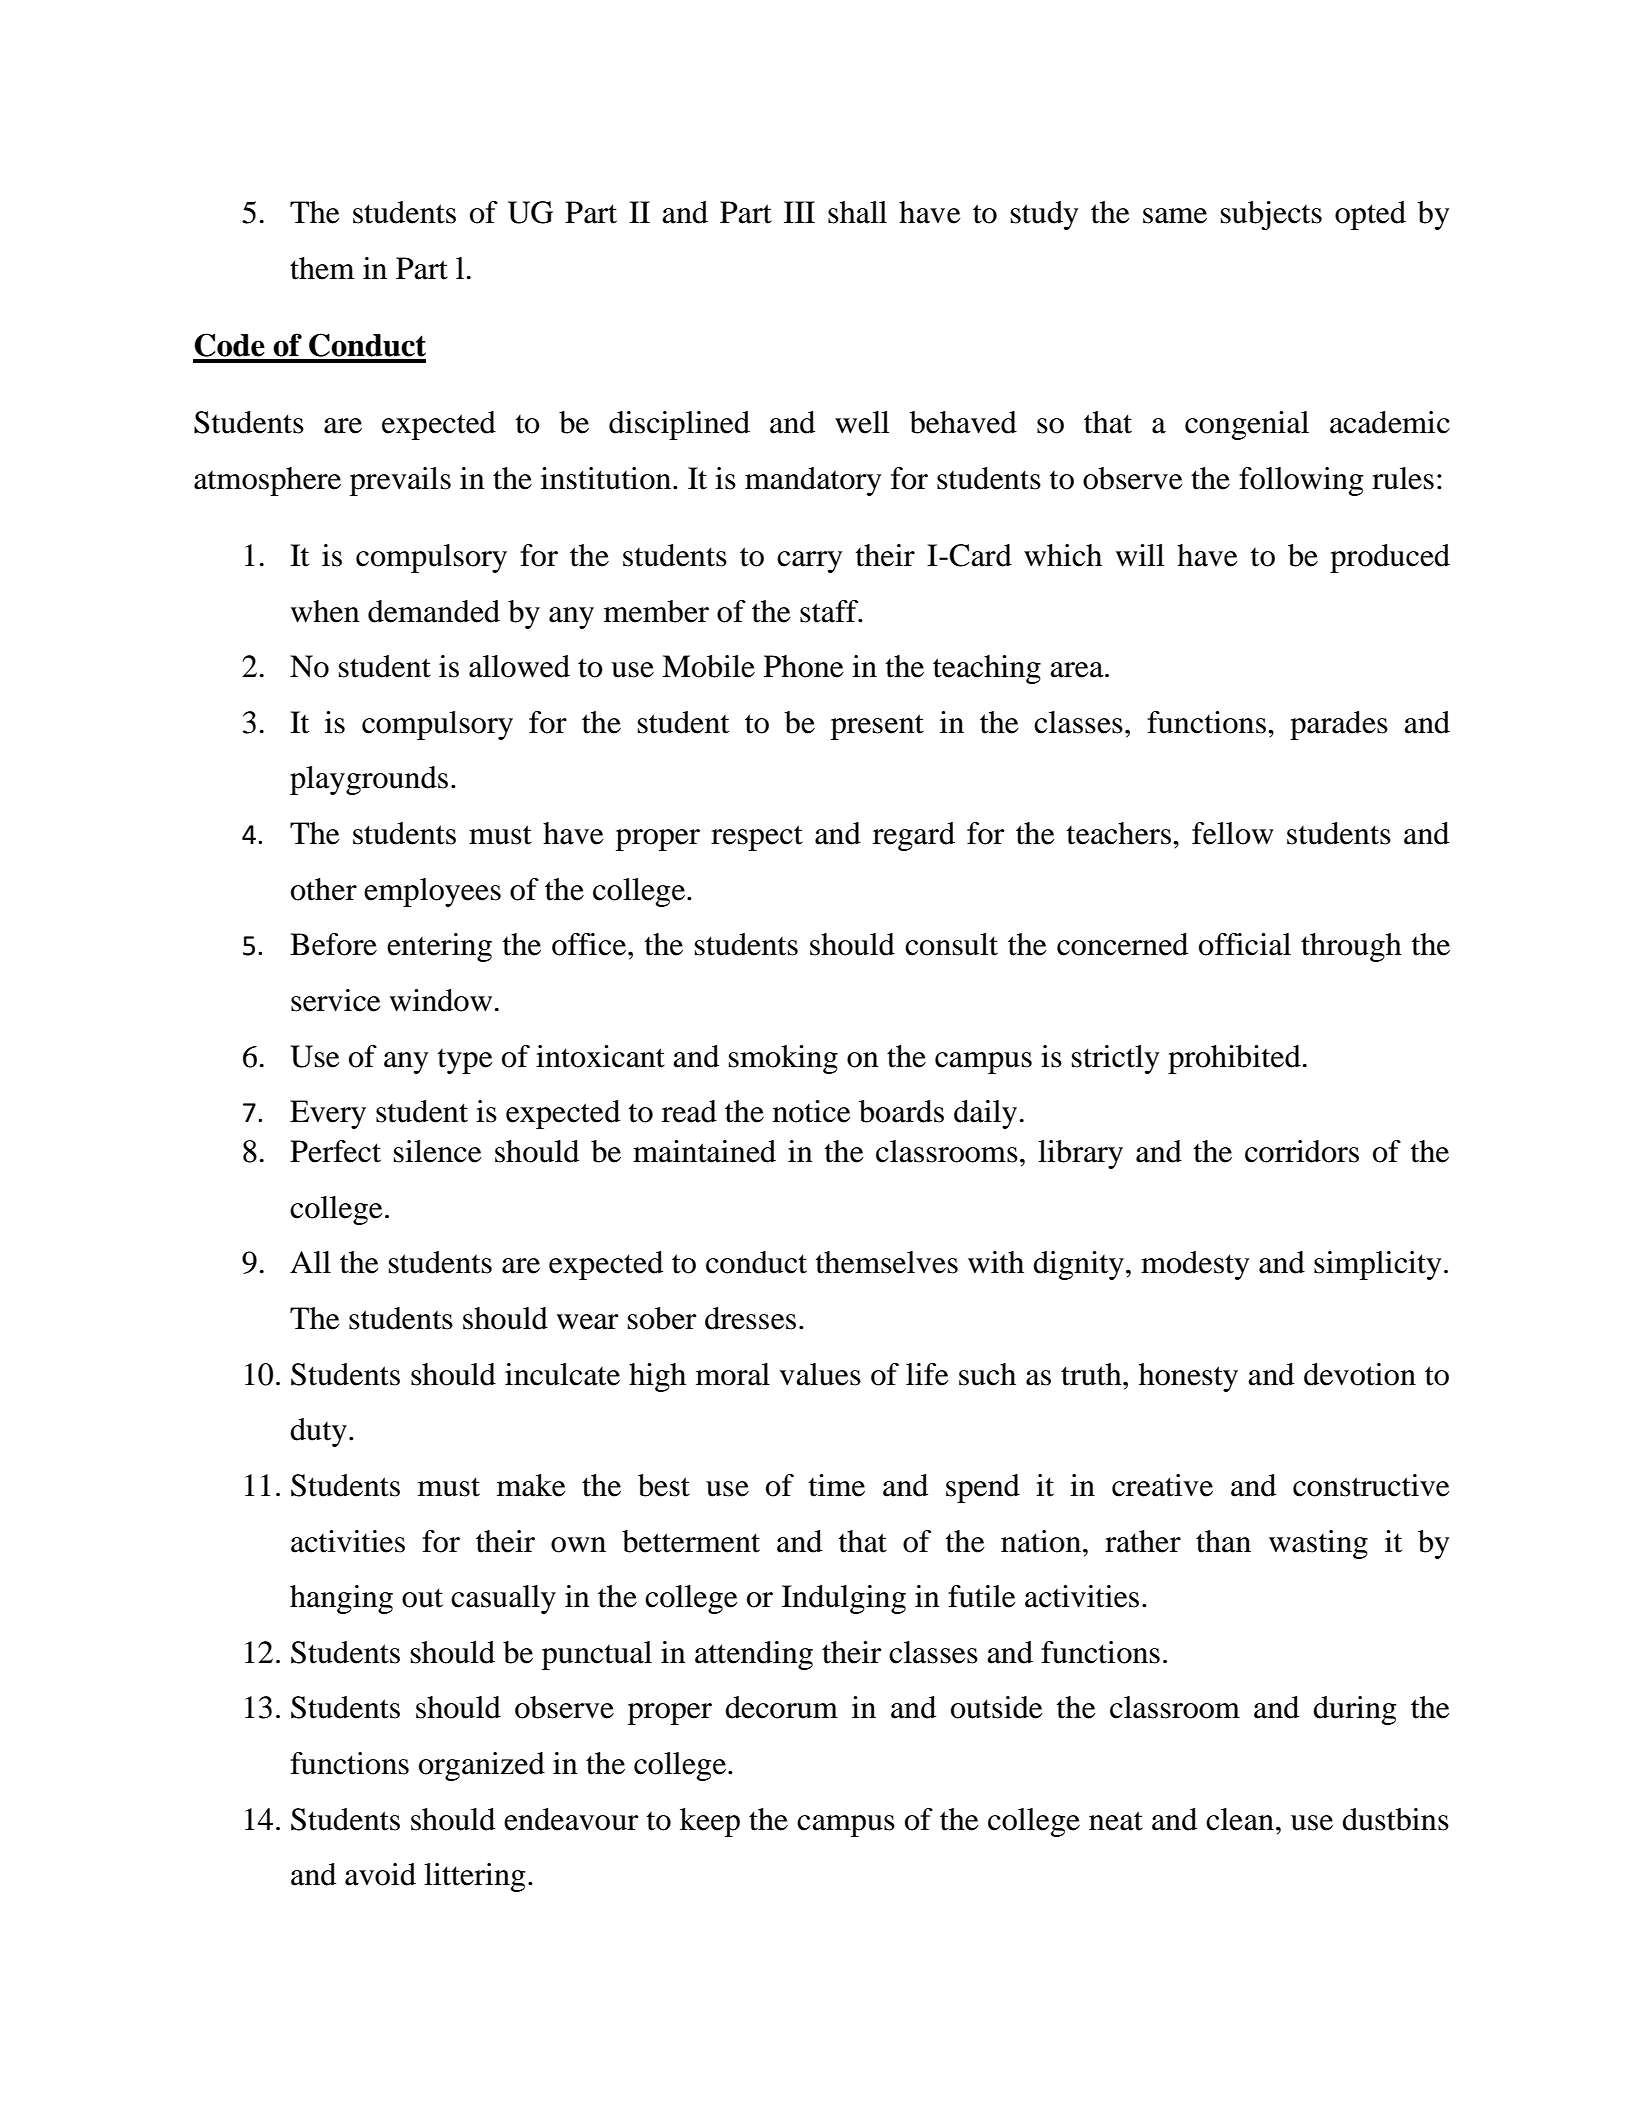 Image resolution: width=1644 pixels, height=2128 pixels. I want to click on prohibited, so click(1234, 1059).
